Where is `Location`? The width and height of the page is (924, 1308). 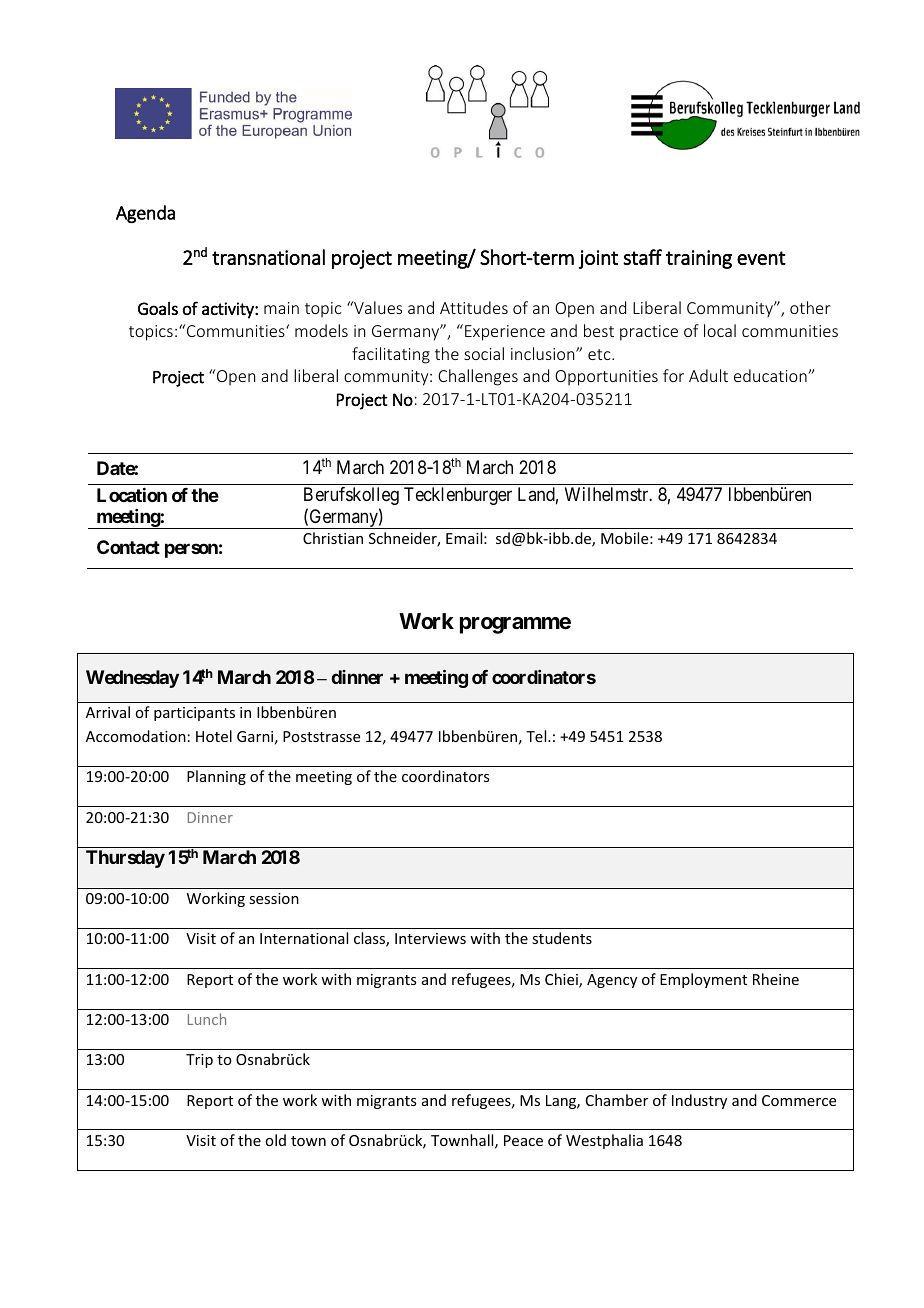 Location is located at coordinates (132, 495).
